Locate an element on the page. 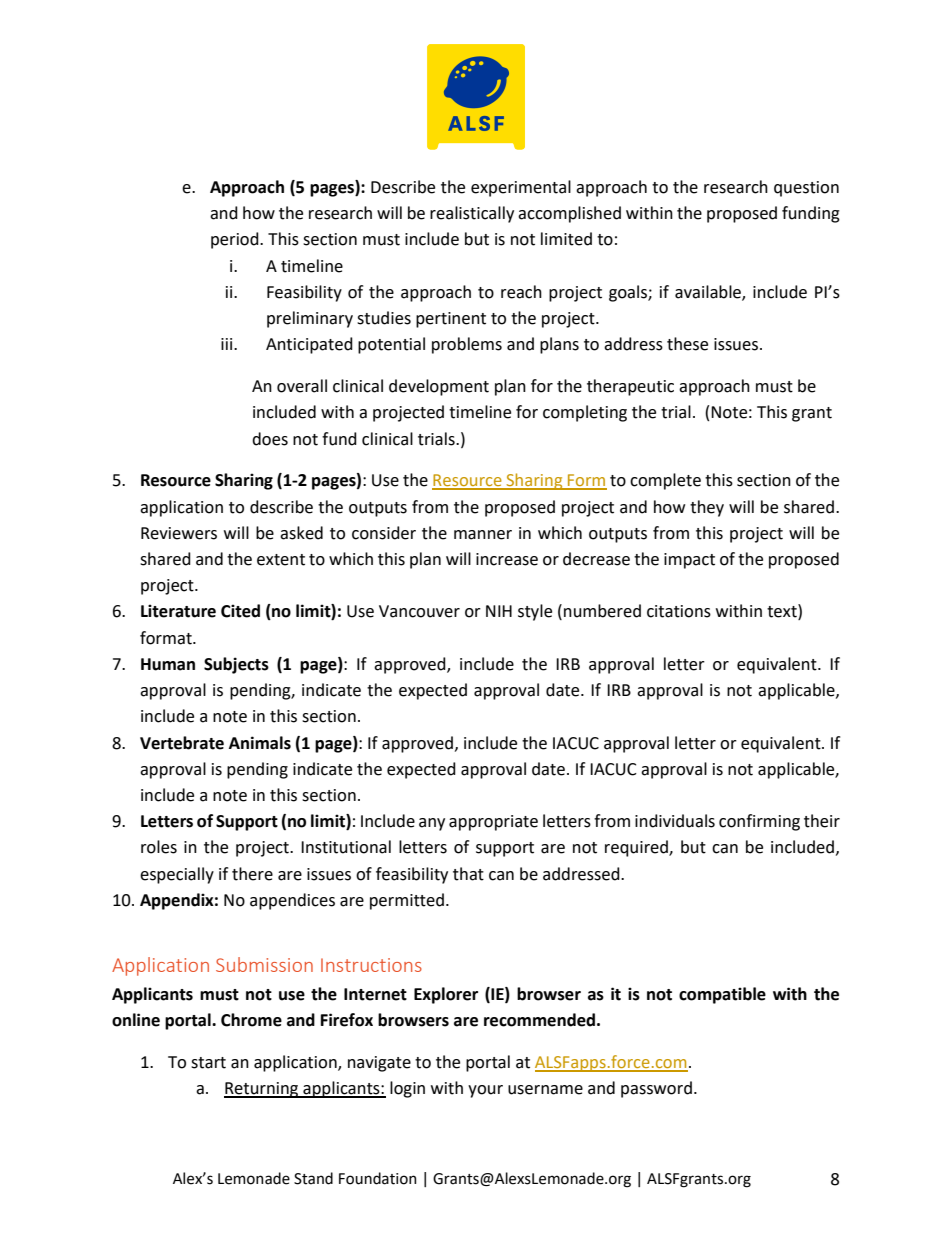  Returning is located at coordinates (262, 1090).
